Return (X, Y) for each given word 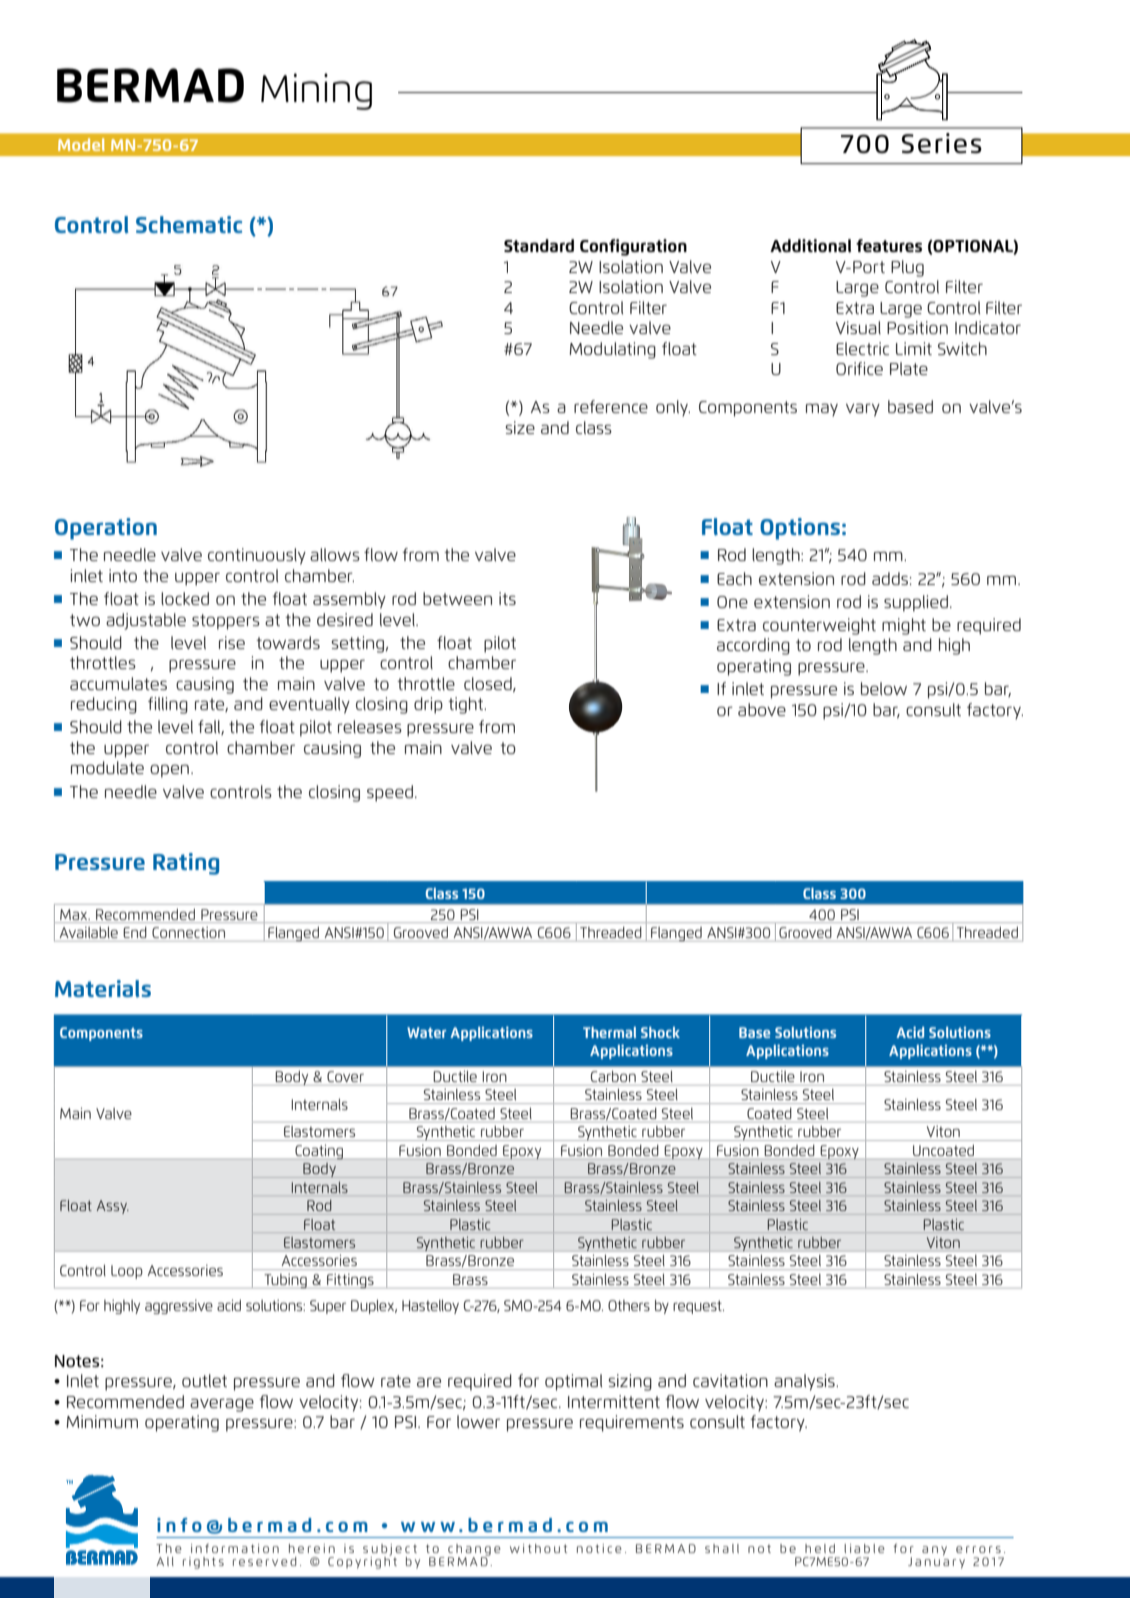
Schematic (189, 224)
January (936, 1562)
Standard (539, 245)
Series (942, 143)
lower (478, 1421)
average (222, 1405)
